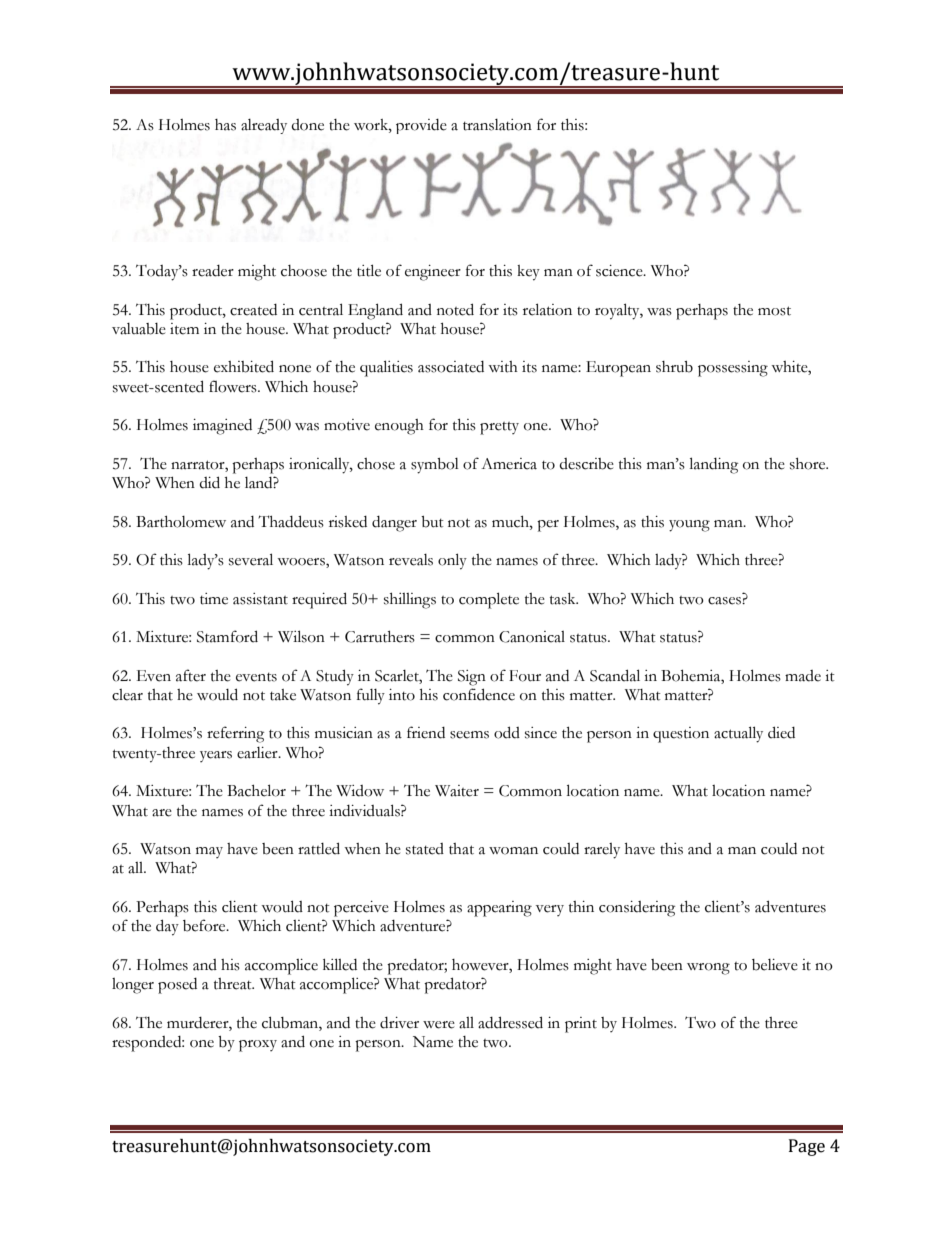 This document has height=1233, width=952. I want to click on has, so click(225, 125).
